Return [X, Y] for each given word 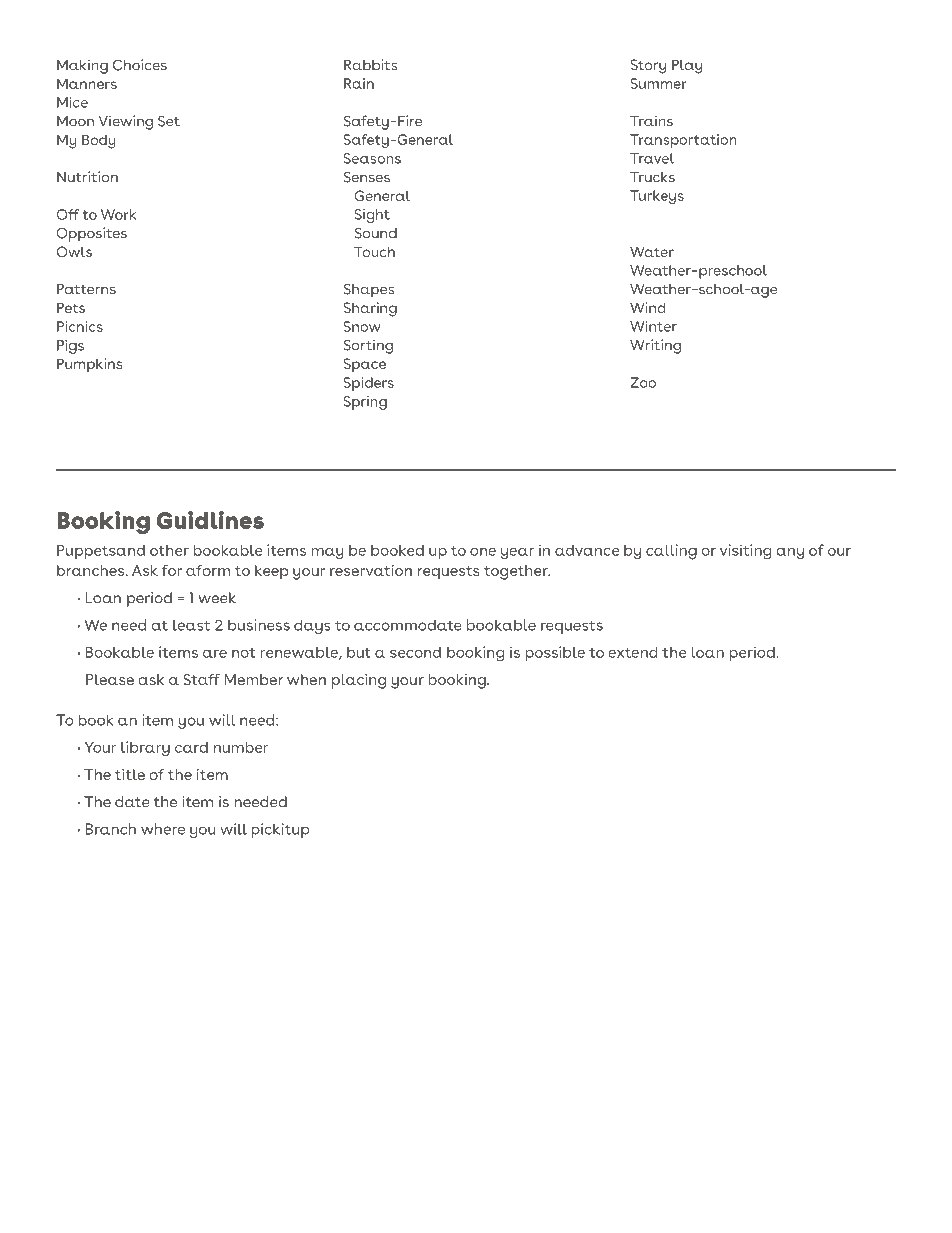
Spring [365, 403]
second [415, 652]
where [163, 829]
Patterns [86, 289]
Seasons [372, 158]
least [191, 625]
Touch [374, 251]
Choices [140, 65]
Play [687, 66]
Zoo [643, 382]
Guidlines [210, 520]
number [241, 747]
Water [652, 251]
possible [555, 653]
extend [633, 652]
